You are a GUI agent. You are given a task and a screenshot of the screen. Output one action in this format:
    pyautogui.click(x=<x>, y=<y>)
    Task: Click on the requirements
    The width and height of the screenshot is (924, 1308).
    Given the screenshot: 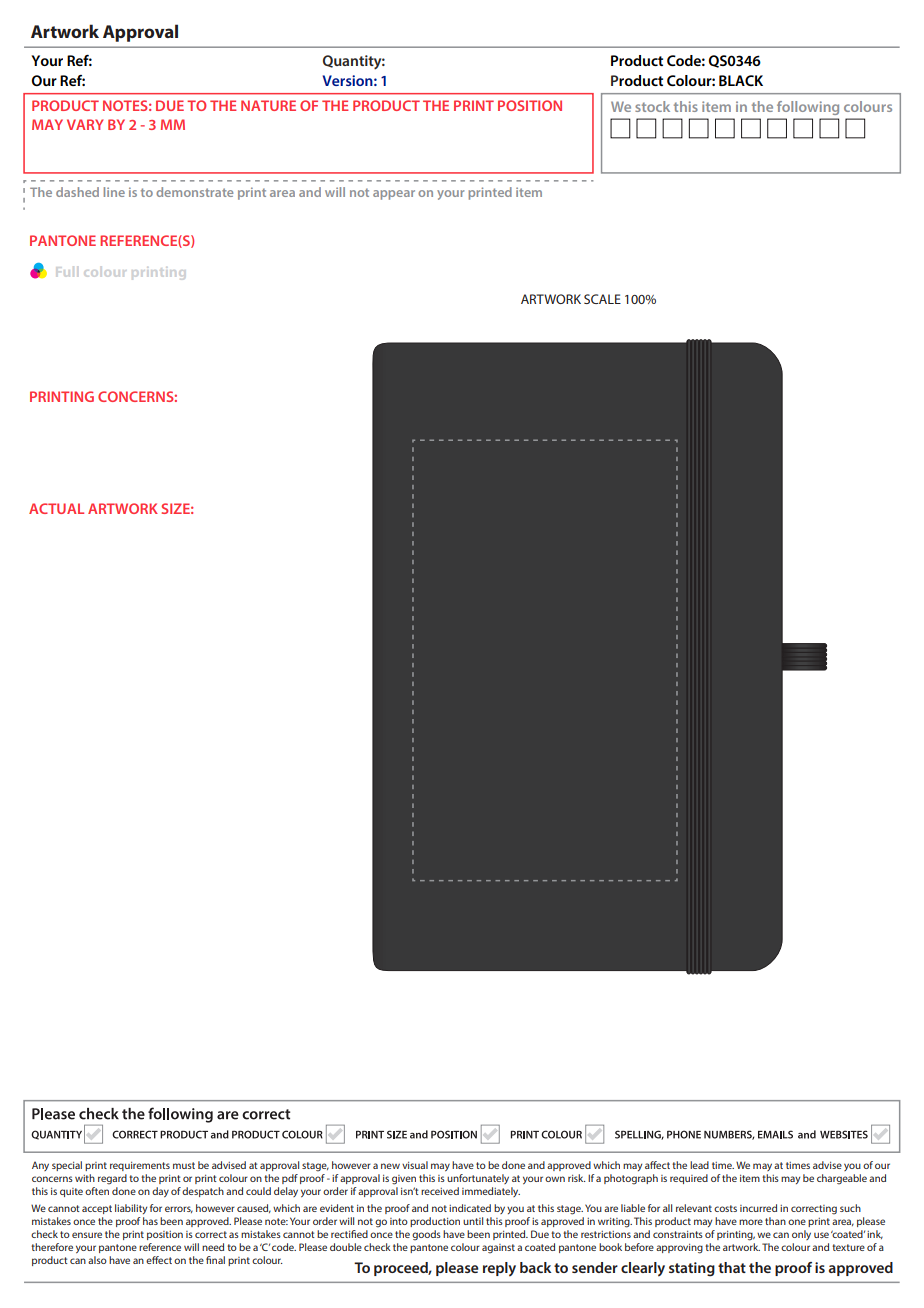 What is the action you would take?
    pyautogui.click(x=140, y=1166)
